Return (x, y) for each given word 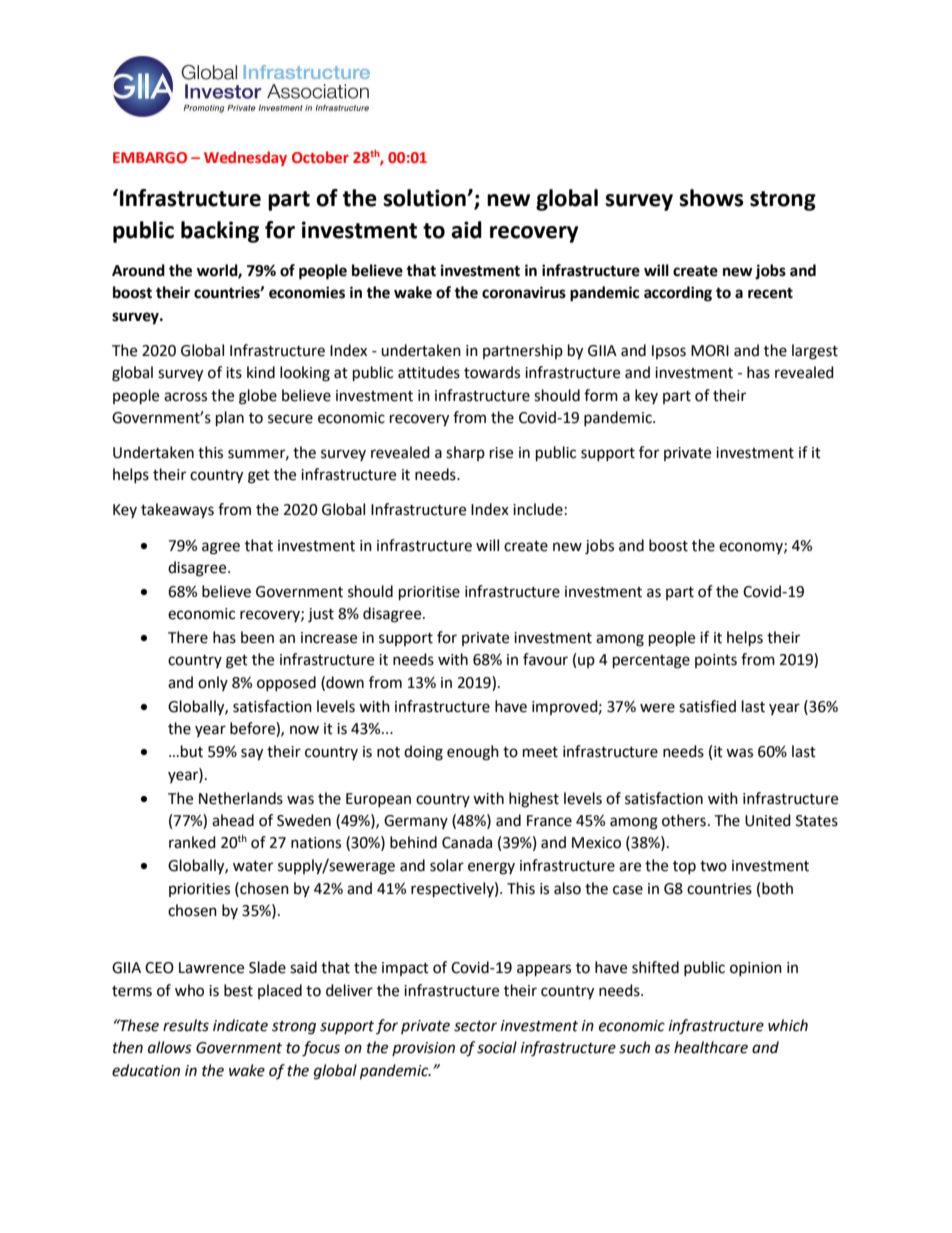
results (186, 1025)
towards (492, 372)
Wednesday (245, 158)
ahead (233, 820)
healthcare (711, 1047)
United (768, 820)
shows (711, 198)
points (716, 661)
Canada (467, 842)
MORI (710, 351)
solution (425, 198)
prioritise (429, 593)
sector (475, 1026)
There (188, 637)
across (185, 397)
